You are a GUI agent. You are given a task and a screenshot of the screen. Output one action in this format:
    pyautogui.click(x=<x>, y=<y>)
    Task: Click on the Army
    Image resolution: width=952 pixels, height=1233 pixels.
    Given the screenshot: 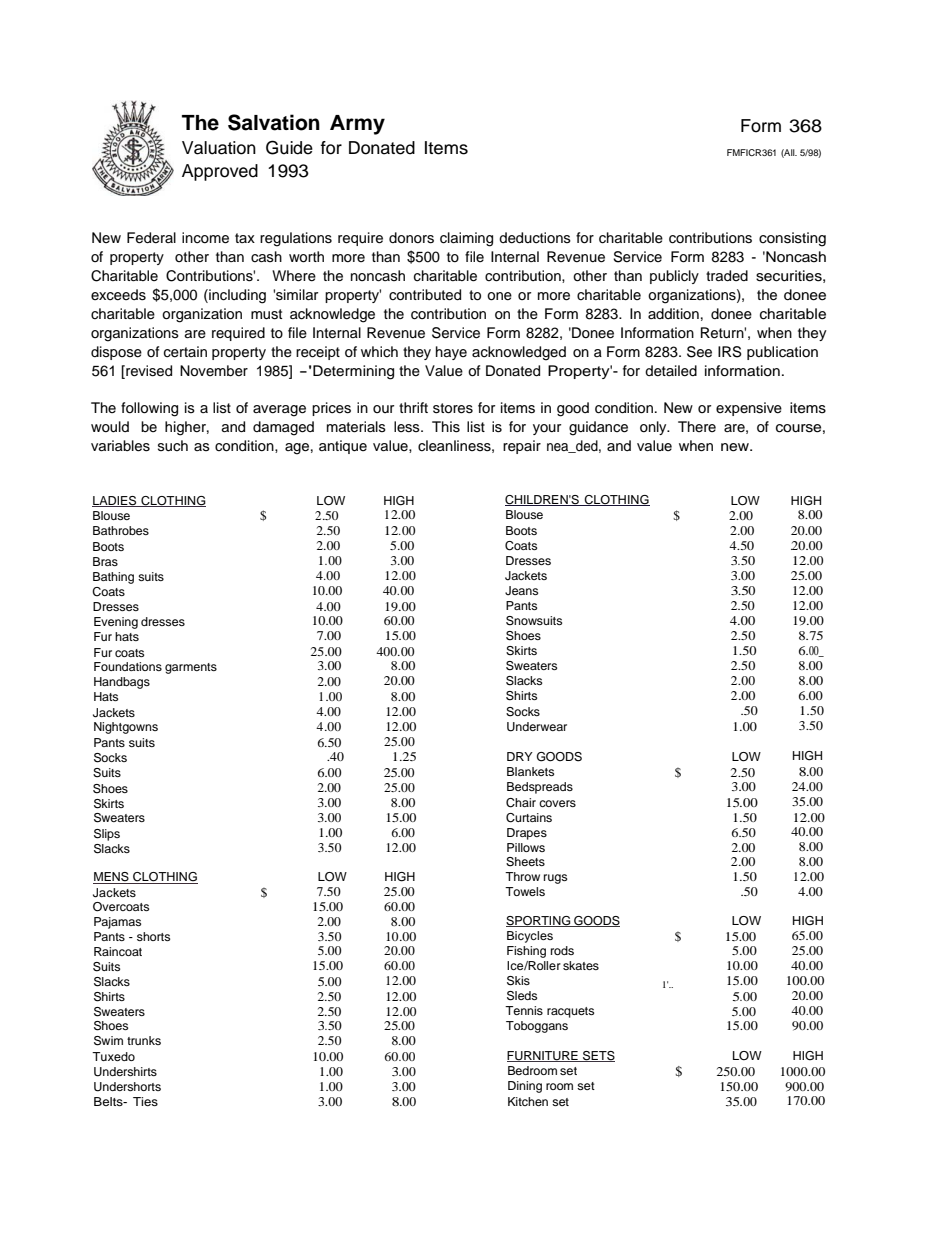 What is the action you would take?
    pyautogui.click(x=357, y=125)
